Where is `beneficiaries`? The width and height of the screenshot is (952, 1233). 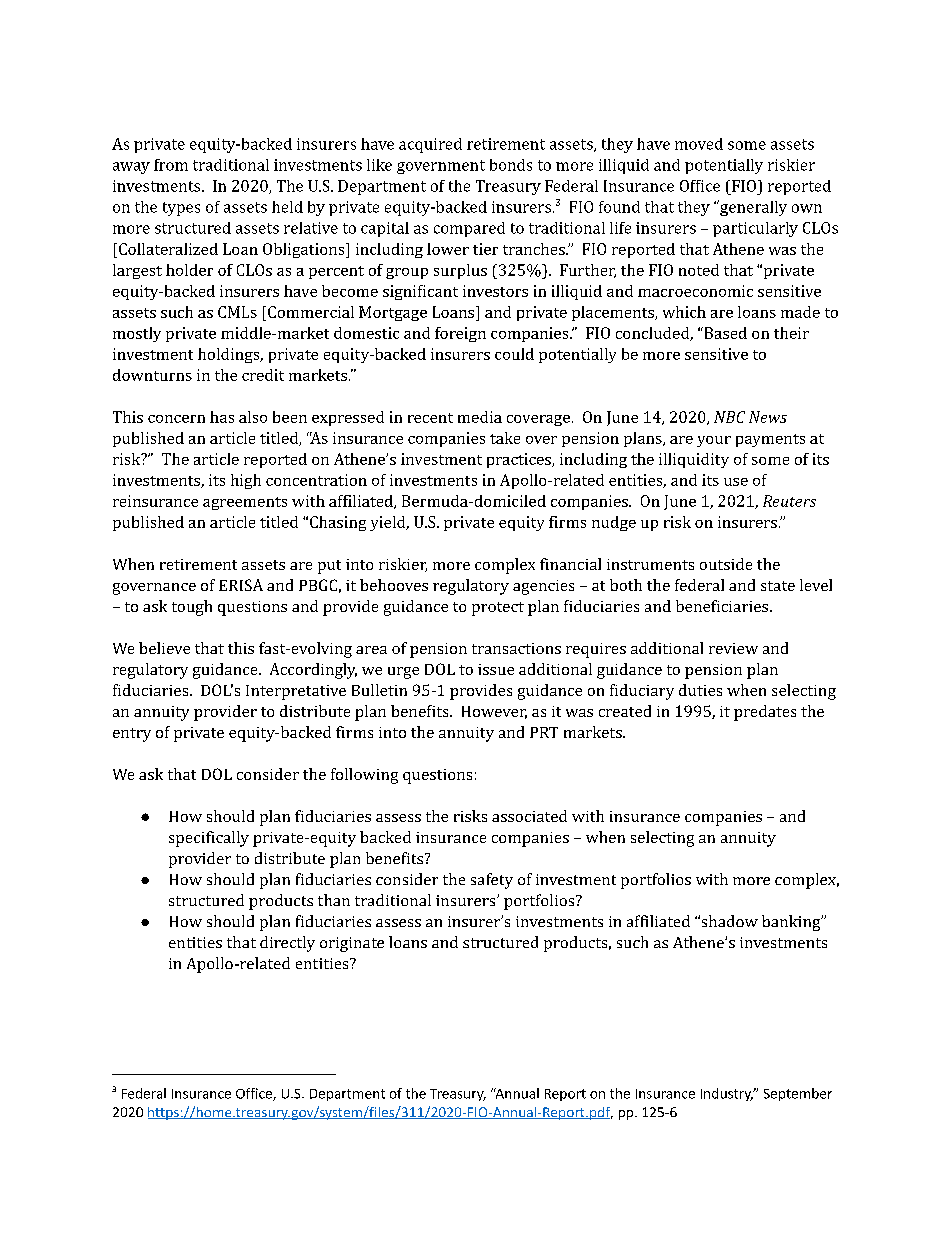
beneficiaries is located at coordinates (723, 606).
